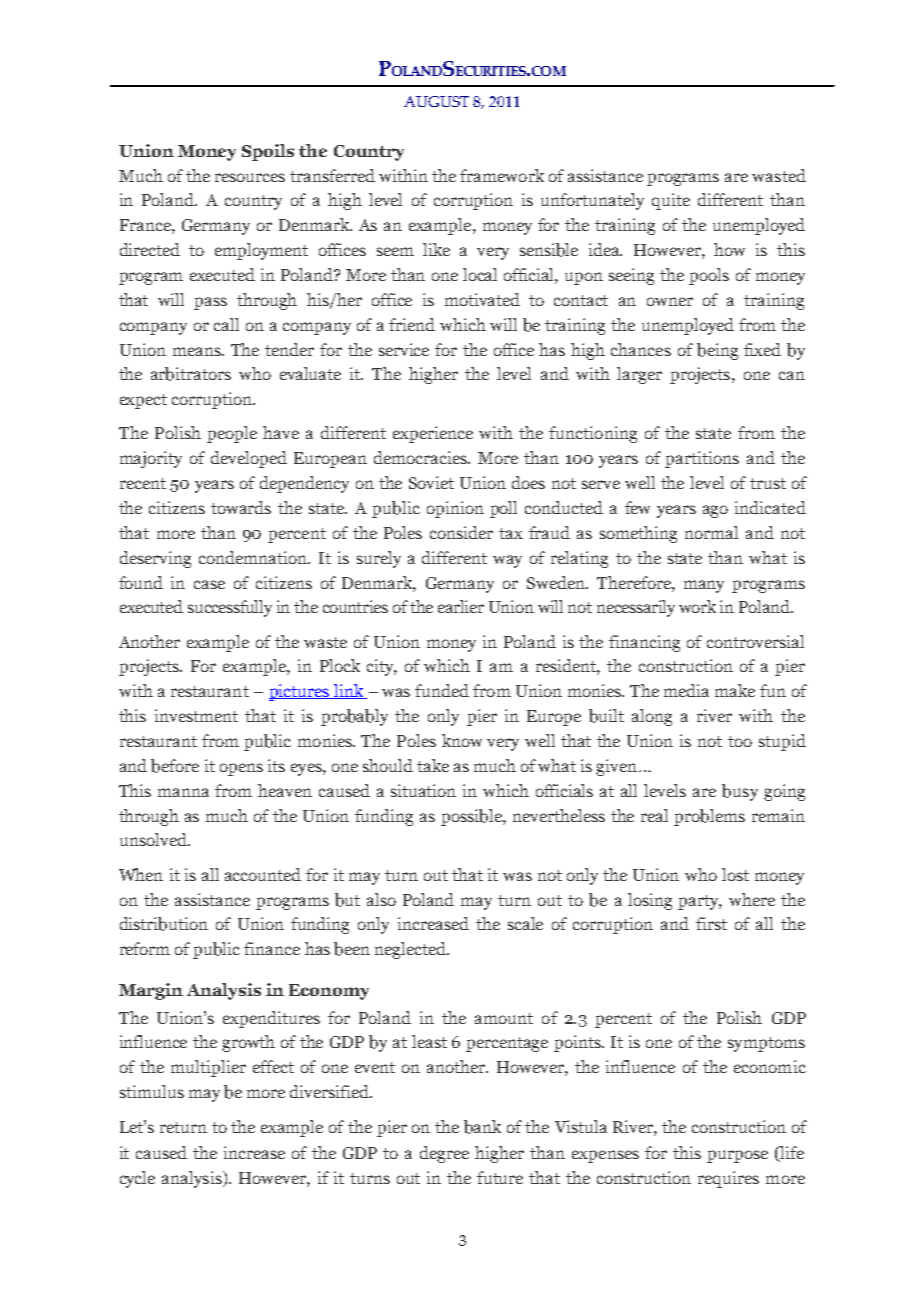 The width and height of the document is (924, 1308). What do you see at coordinates (717, 351) in the document?
I see `being` at bounding box center [717, 351].
